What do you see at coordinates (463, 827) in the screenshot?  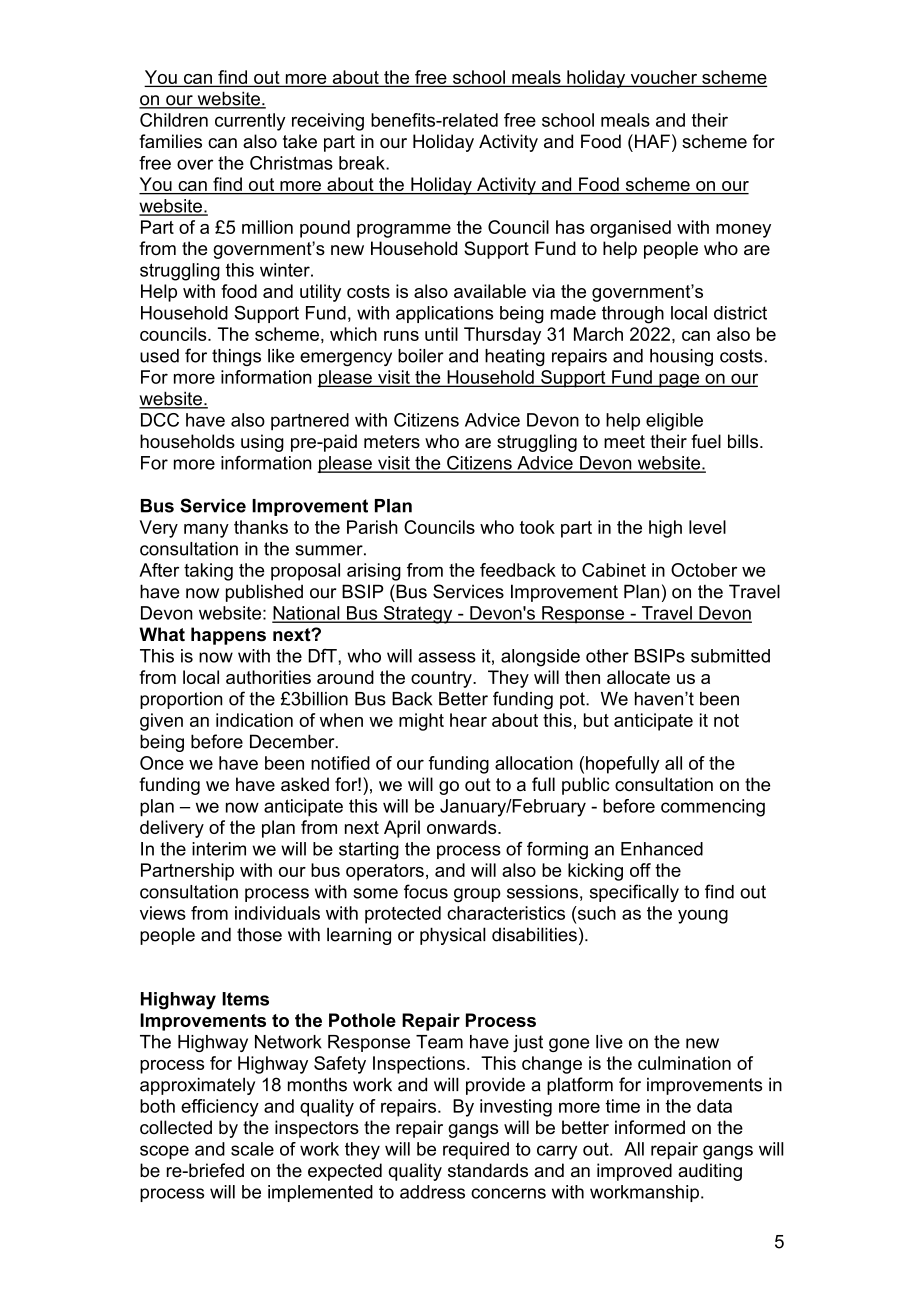 I see `onwards` at bounding box center [463, 827].
